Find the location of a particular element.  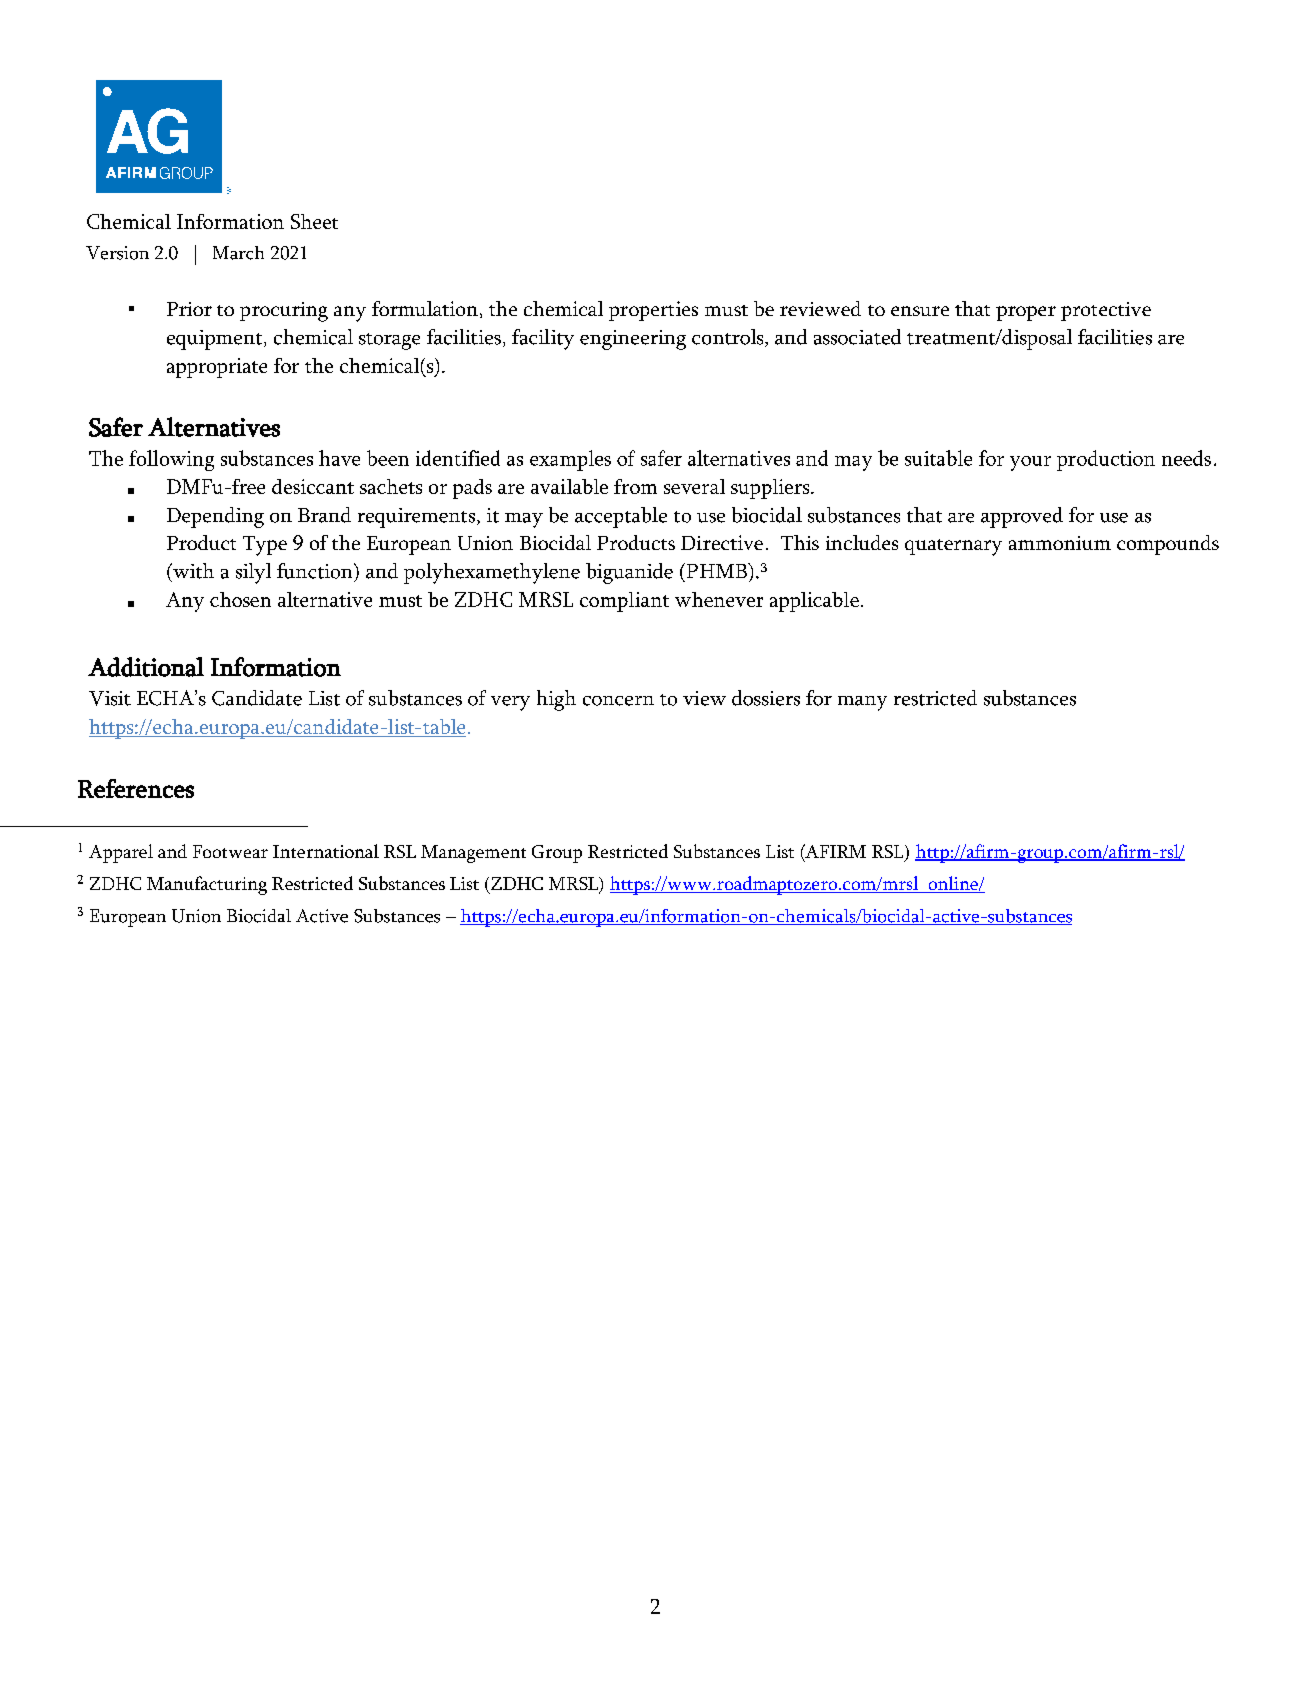

many is located at coordinates (862, 703).
